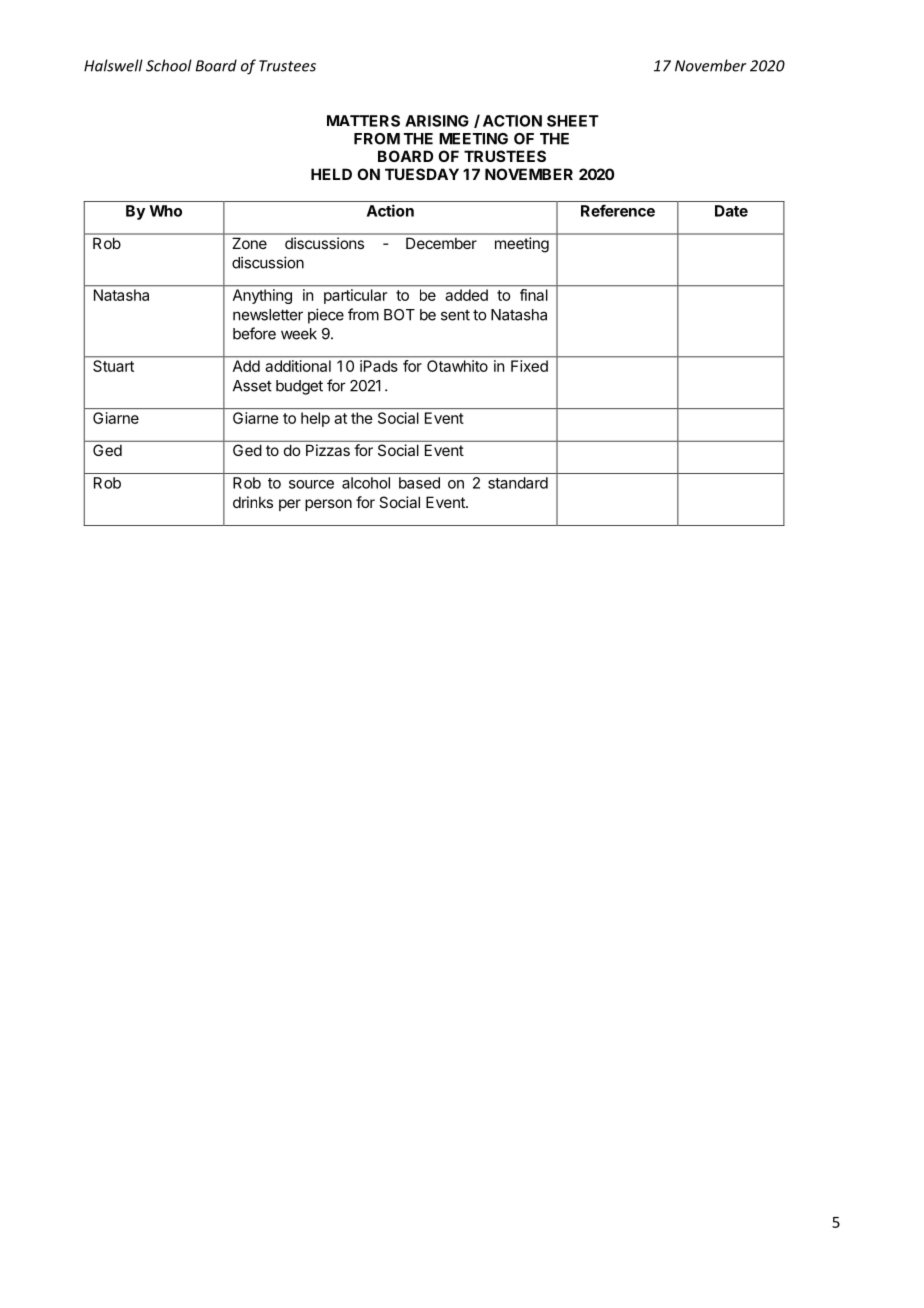  What do you see at coordinates (252, 386) in the screenshot?
I see `Asset` at bounding box center [252, 386].
